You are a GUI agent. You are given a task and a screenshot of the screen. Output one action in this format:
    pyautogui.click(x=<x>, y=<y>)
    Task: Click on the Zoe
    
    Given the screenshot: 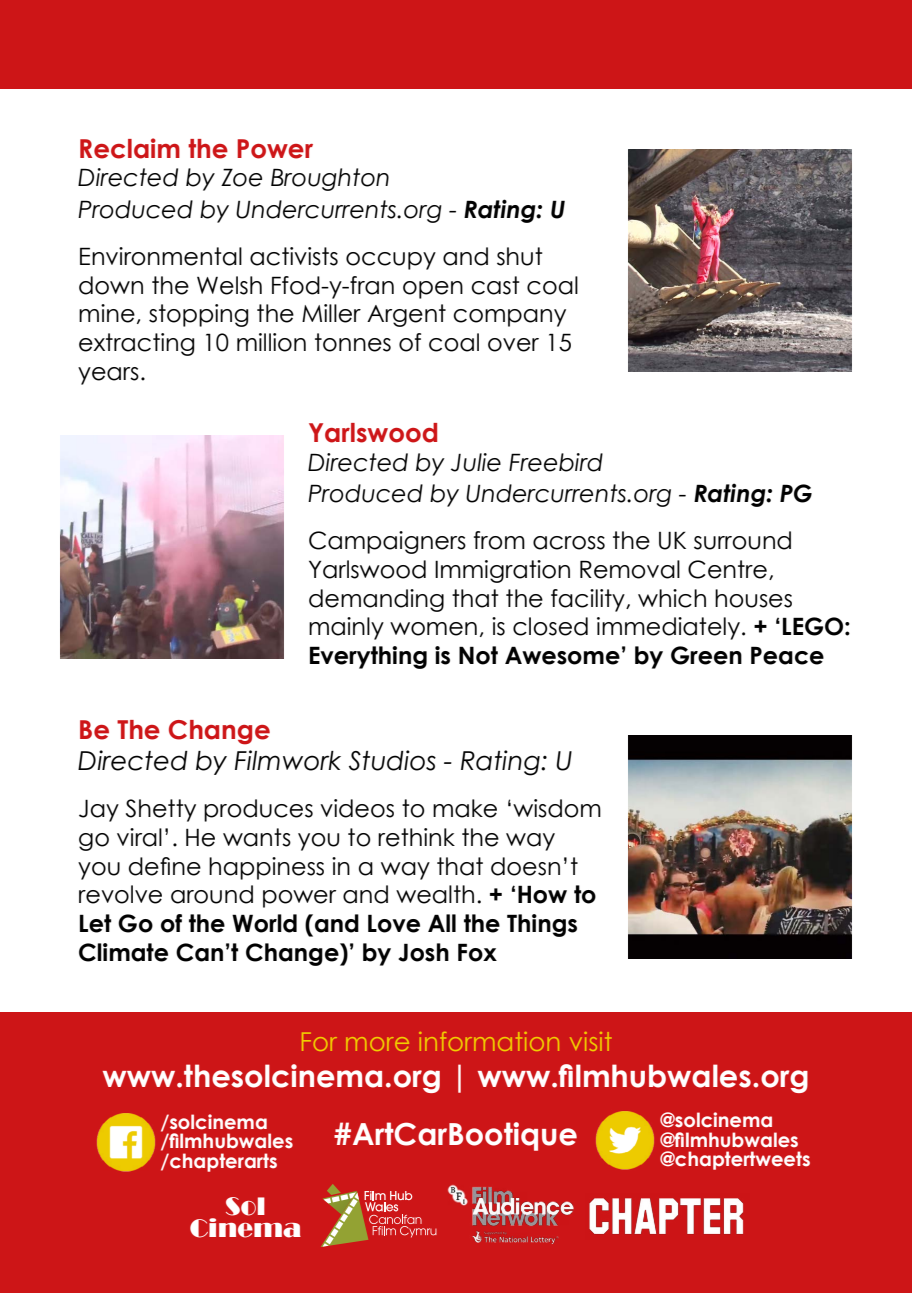 What is the action you would take?
    pyautogui.click(x=241, y=177)
